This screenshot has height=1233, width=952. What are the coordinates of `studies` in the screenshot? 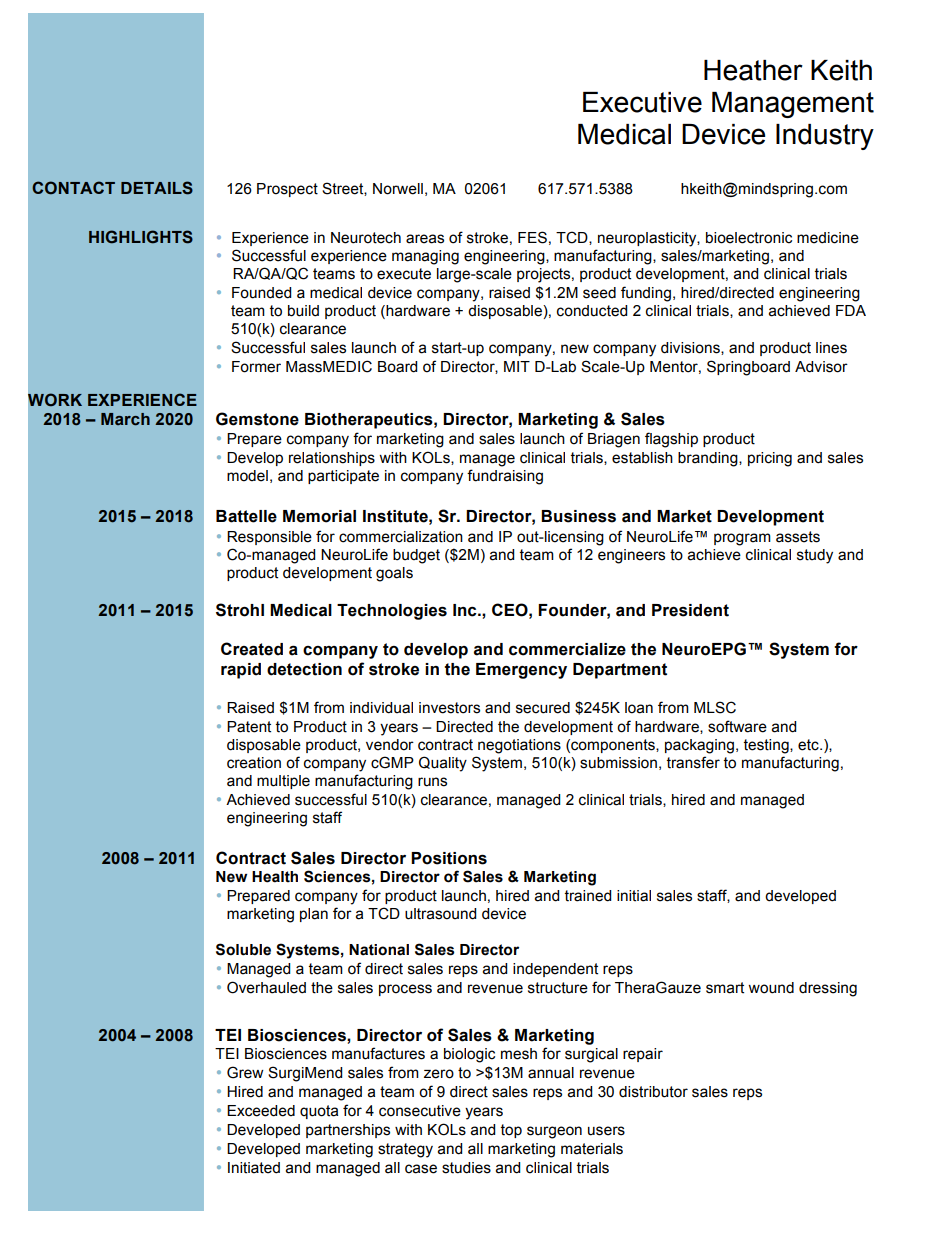 It's located at (466, 1168).
